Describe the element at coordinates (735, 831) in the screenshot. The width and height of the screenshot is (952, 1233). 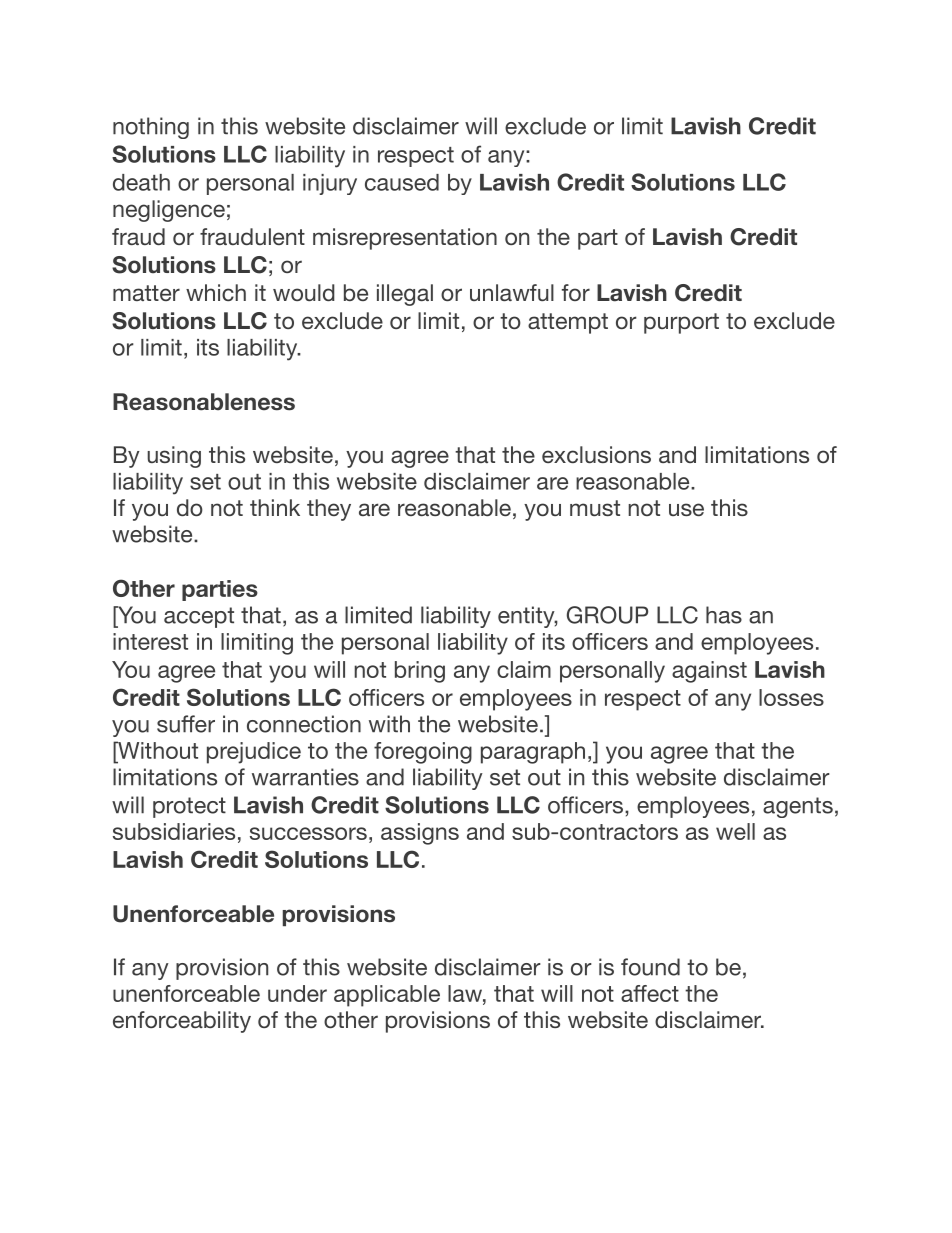
I see `well` at that location.
